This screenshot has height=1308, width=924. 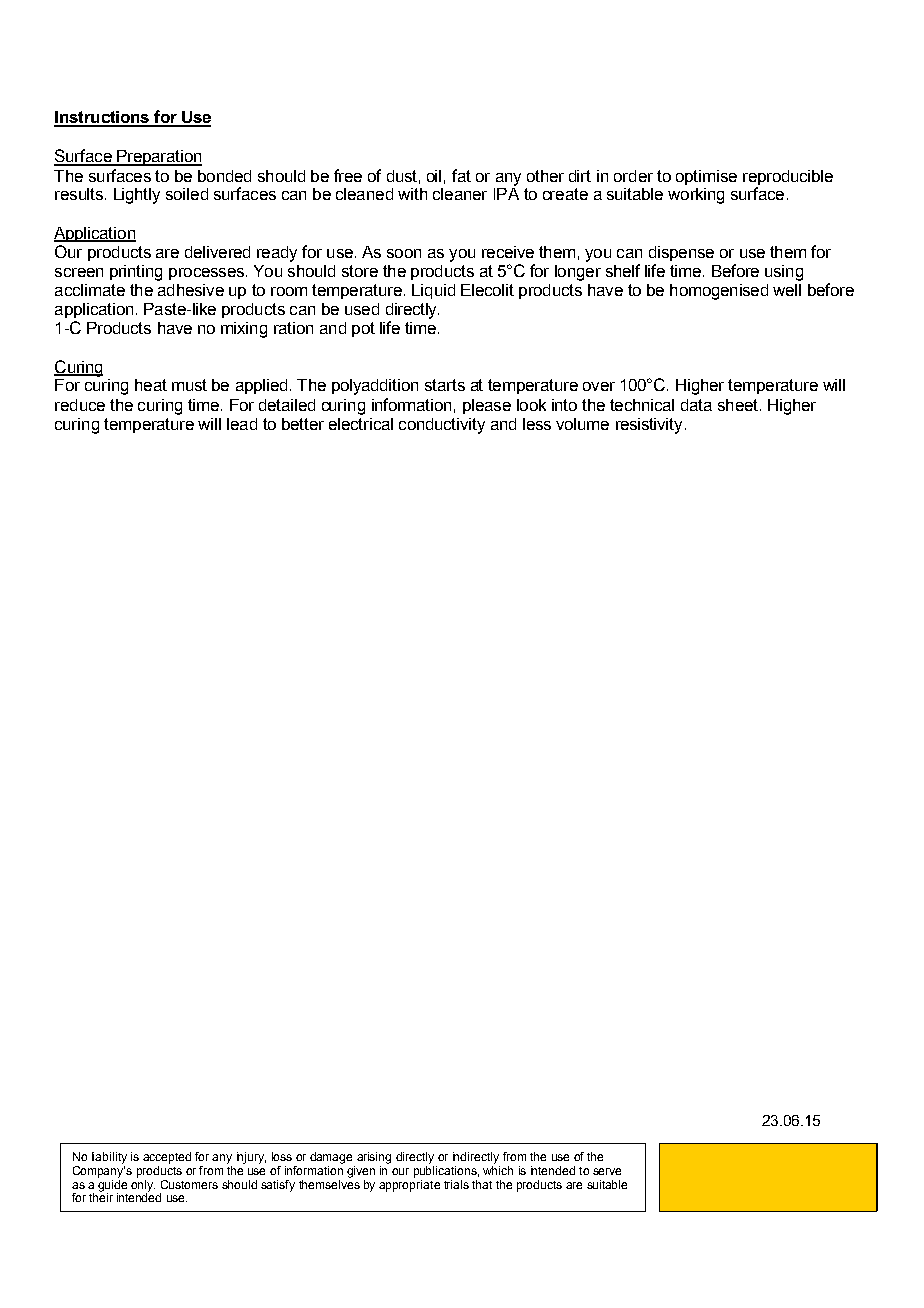 I want to click on heat, so click(x=151, y=385).
